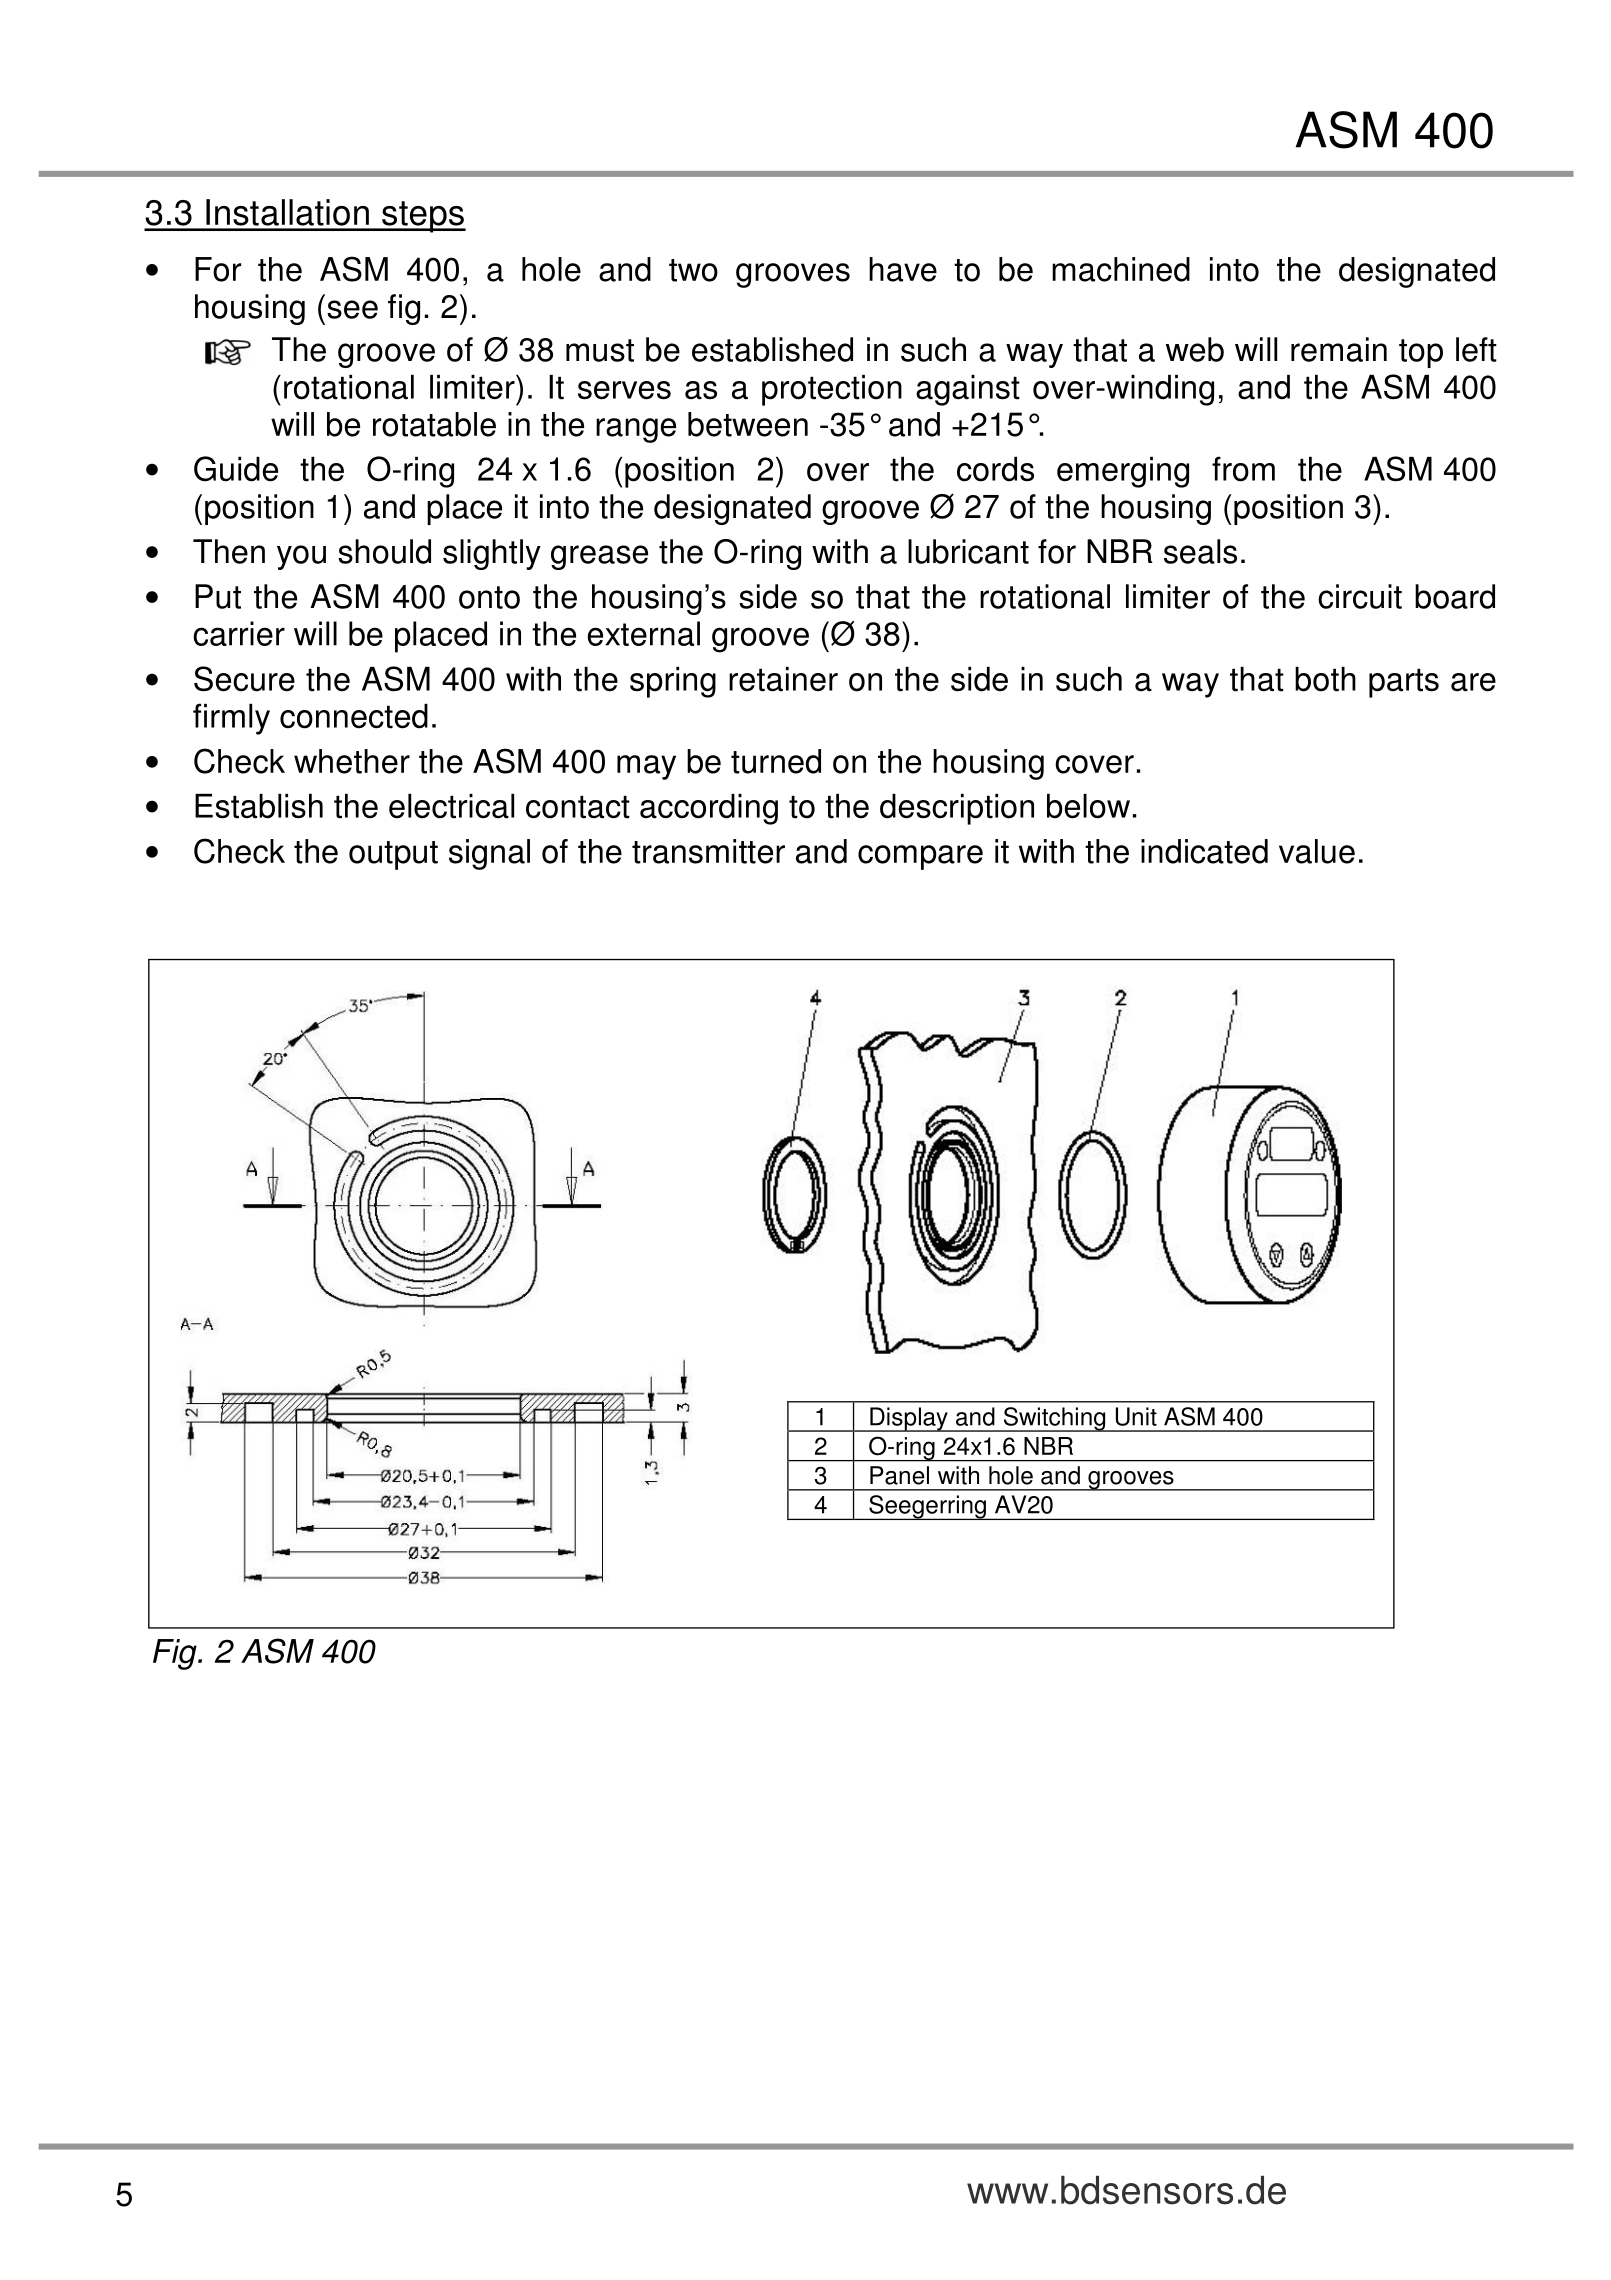  Describe the element at coordinates (909, 1419) in the screenshot. I see `Display` at that location.
